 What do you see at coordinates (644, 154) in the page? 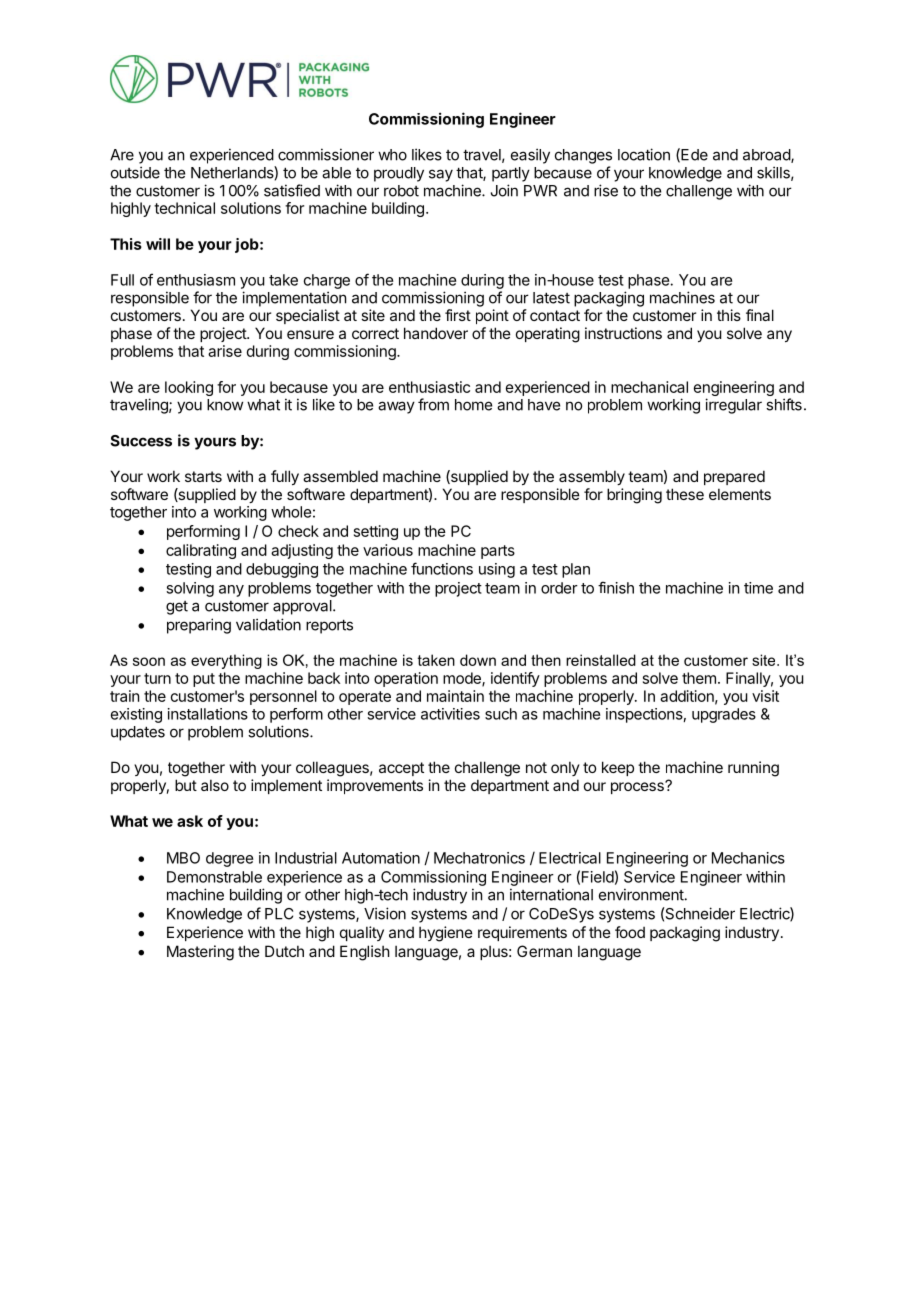
I see `location` at bounding box center [644, 154].
